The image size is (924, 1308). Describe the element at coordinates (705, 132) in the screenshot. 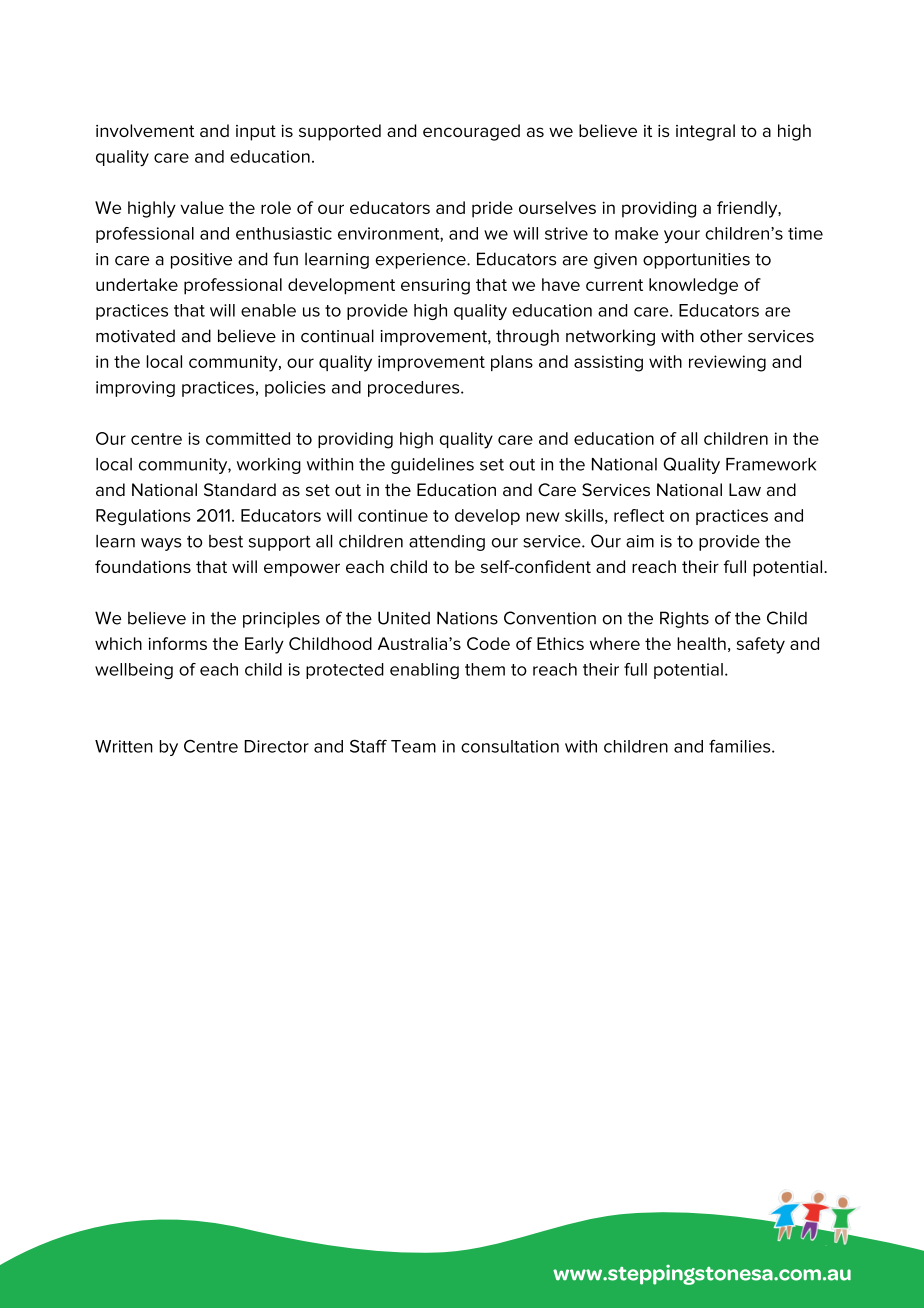

I see `integral` at that location.
